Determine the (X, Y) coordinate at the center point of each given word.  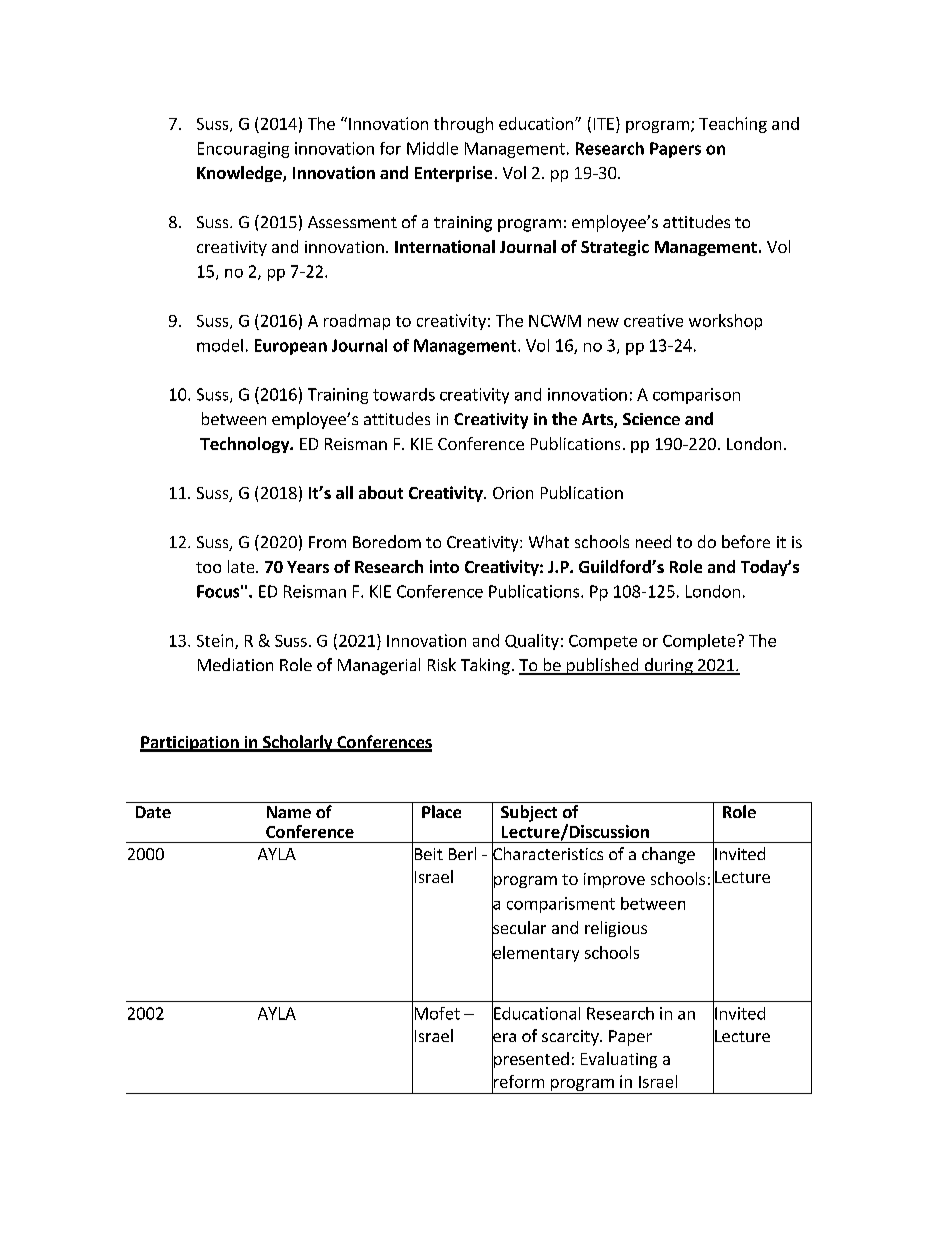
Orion (513, 493)
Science (651, 419)
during (668, 666)
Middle (432, 148)
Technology (245, 445)
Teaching (733, 125)
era (504, 1038)
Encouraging (243, 150)
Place (441, 811)
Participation (190, 744)
